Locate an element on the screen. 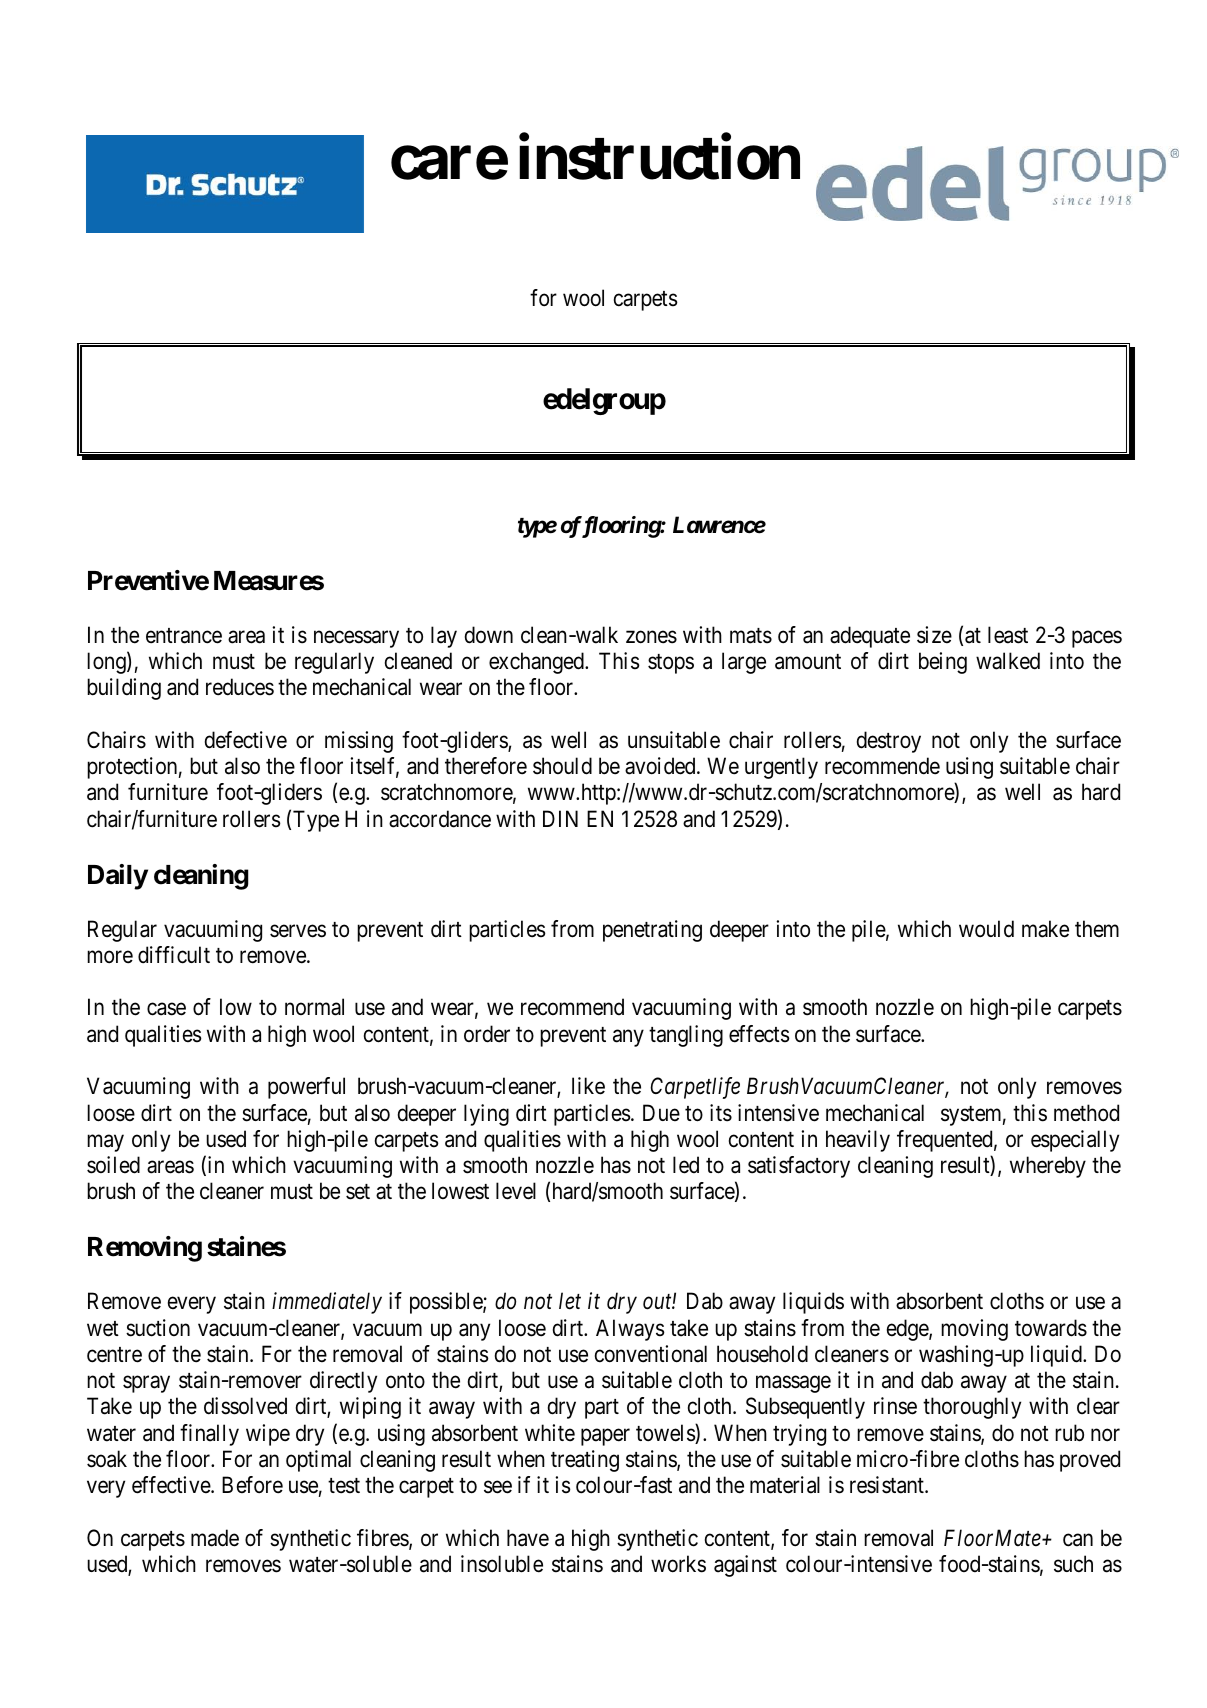 The image size is (1207, 1708). least is located at coordinates (1008, 635).
